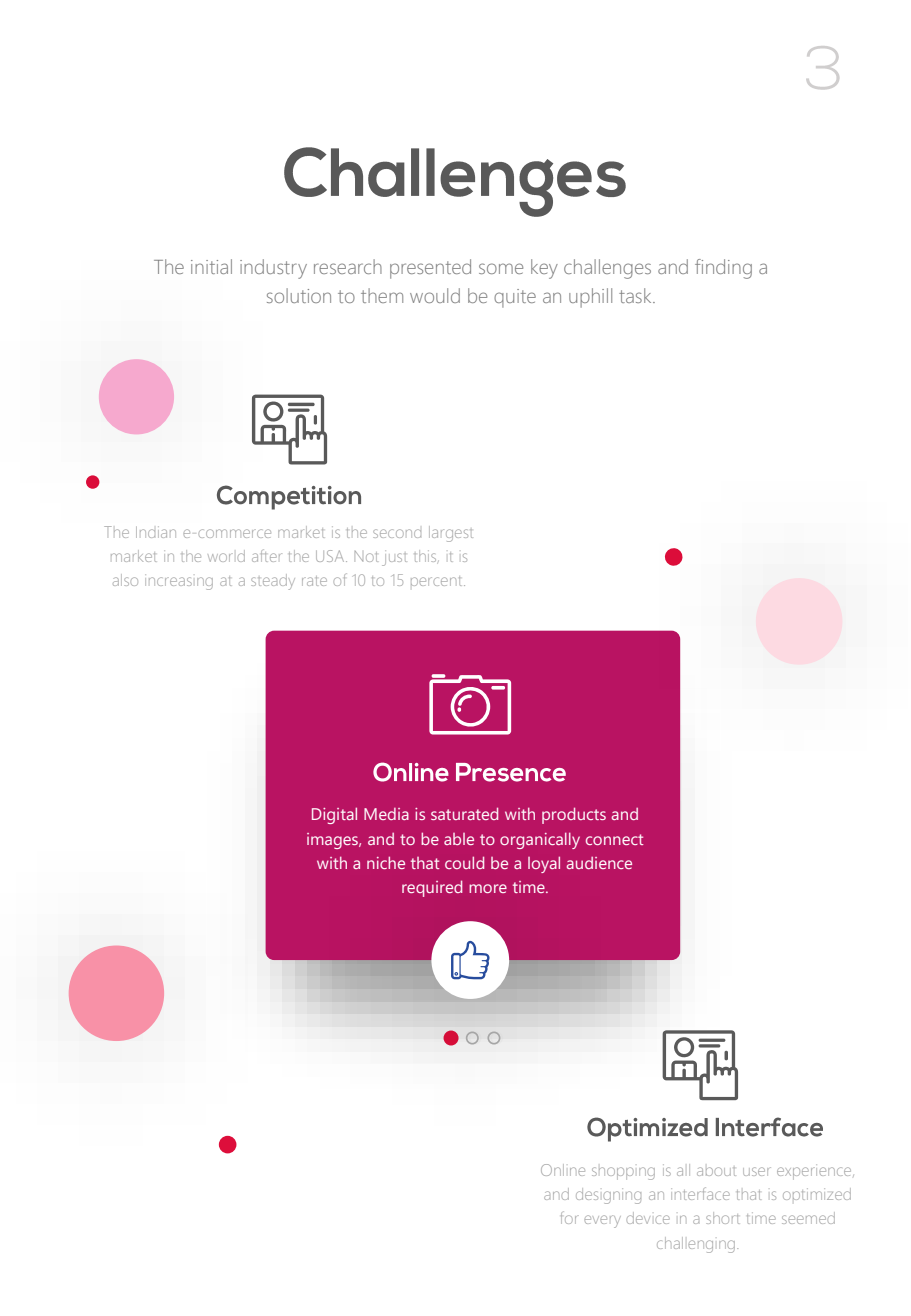 The height and width of the screenshot is (1316, 911). What do you see at coordinates (723, 269) in the screenshot?
I see `finding` at bounding box center [723, 269].
